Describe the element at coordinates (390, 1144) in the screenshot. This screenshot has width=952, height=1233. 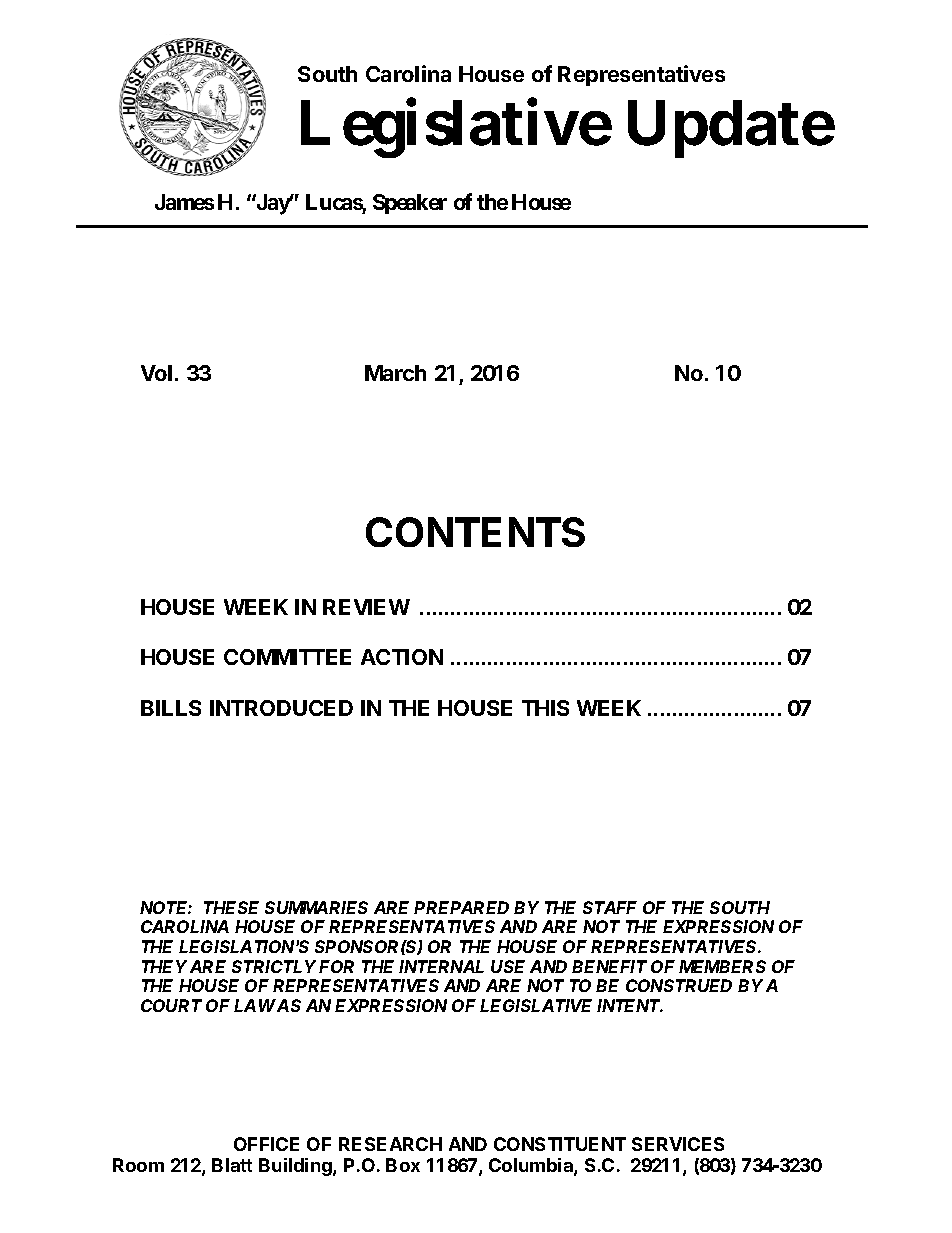
I see `RESEARCH` at that location.
